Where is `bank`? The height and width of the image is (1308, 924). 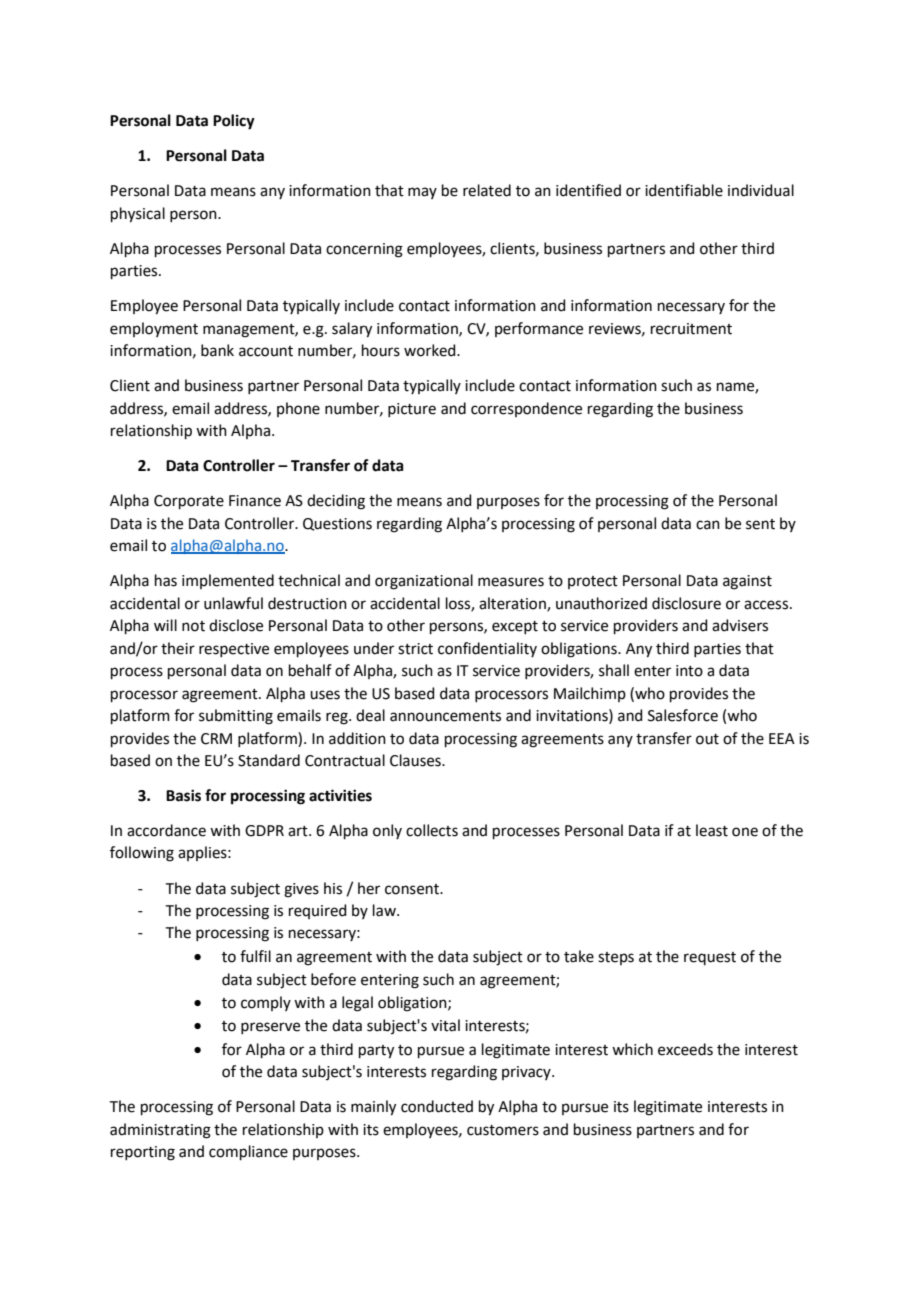 bank is located at coordinates (217, 350).
